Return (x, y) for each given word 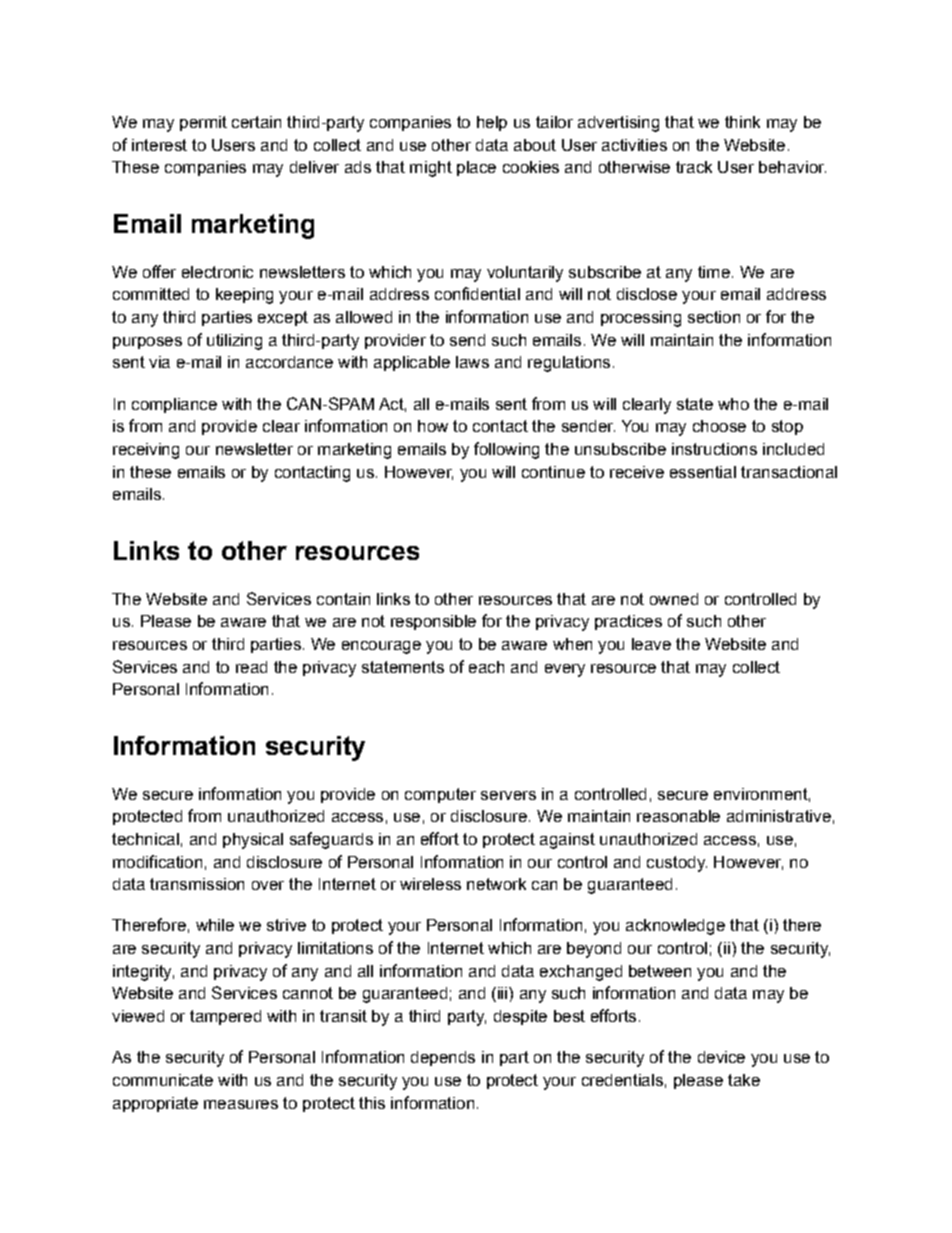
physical (253, 841)
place (476, 168)
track (694, 167)
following (506, 450)
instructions (714, 449)
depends (443, 1058)
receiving (146, 451)
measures (241, 1104)
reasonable (678, 816)
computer (440, 795)
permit (203, 123)
